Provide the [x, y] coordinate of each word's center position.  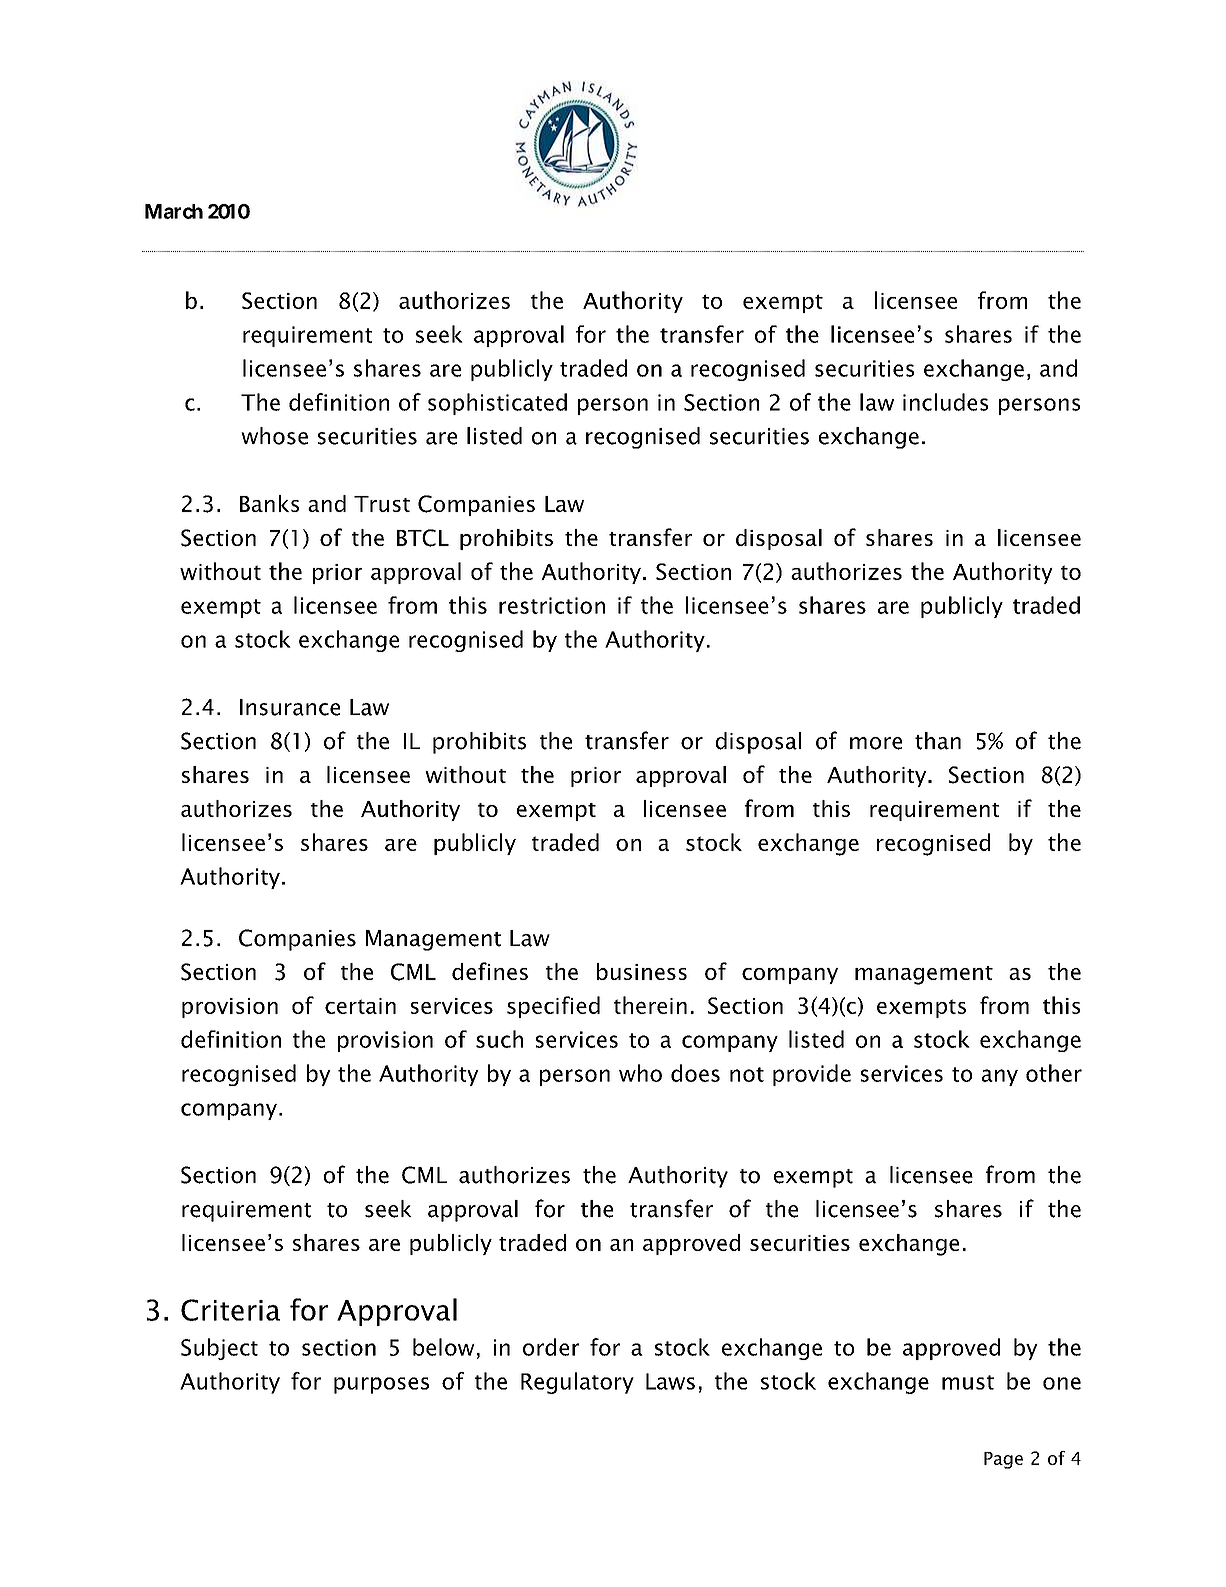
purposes [381, 1385]
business [642, 971]
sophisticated [497, 404]
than [938, 741]
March [174, 211]
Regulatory [577, 1383]
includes [945, 402]
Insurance [290, 707]
